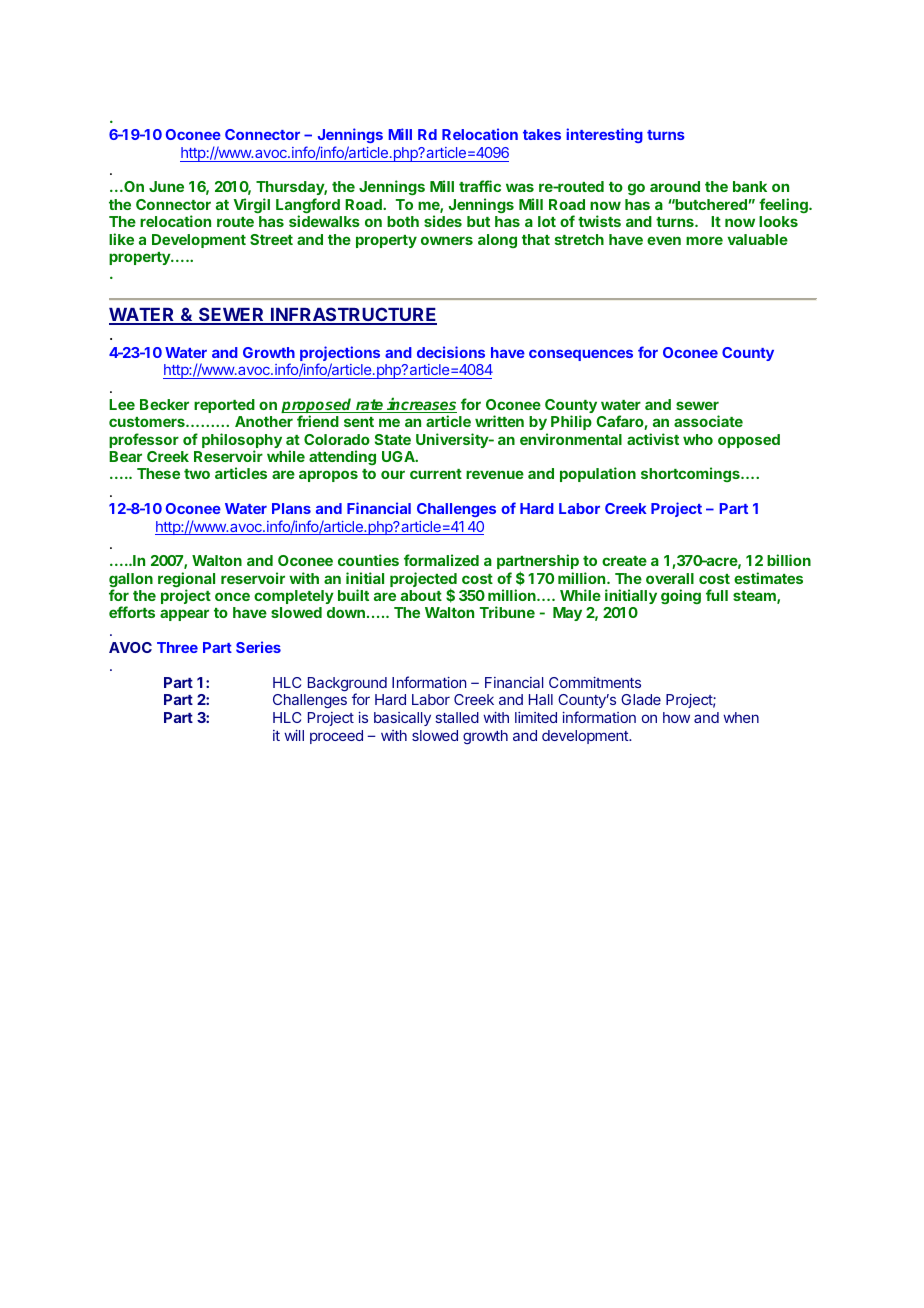 Image resolution: width=924 pixels, height=1308 pixels. I want to click on written, so click(499, 421).
